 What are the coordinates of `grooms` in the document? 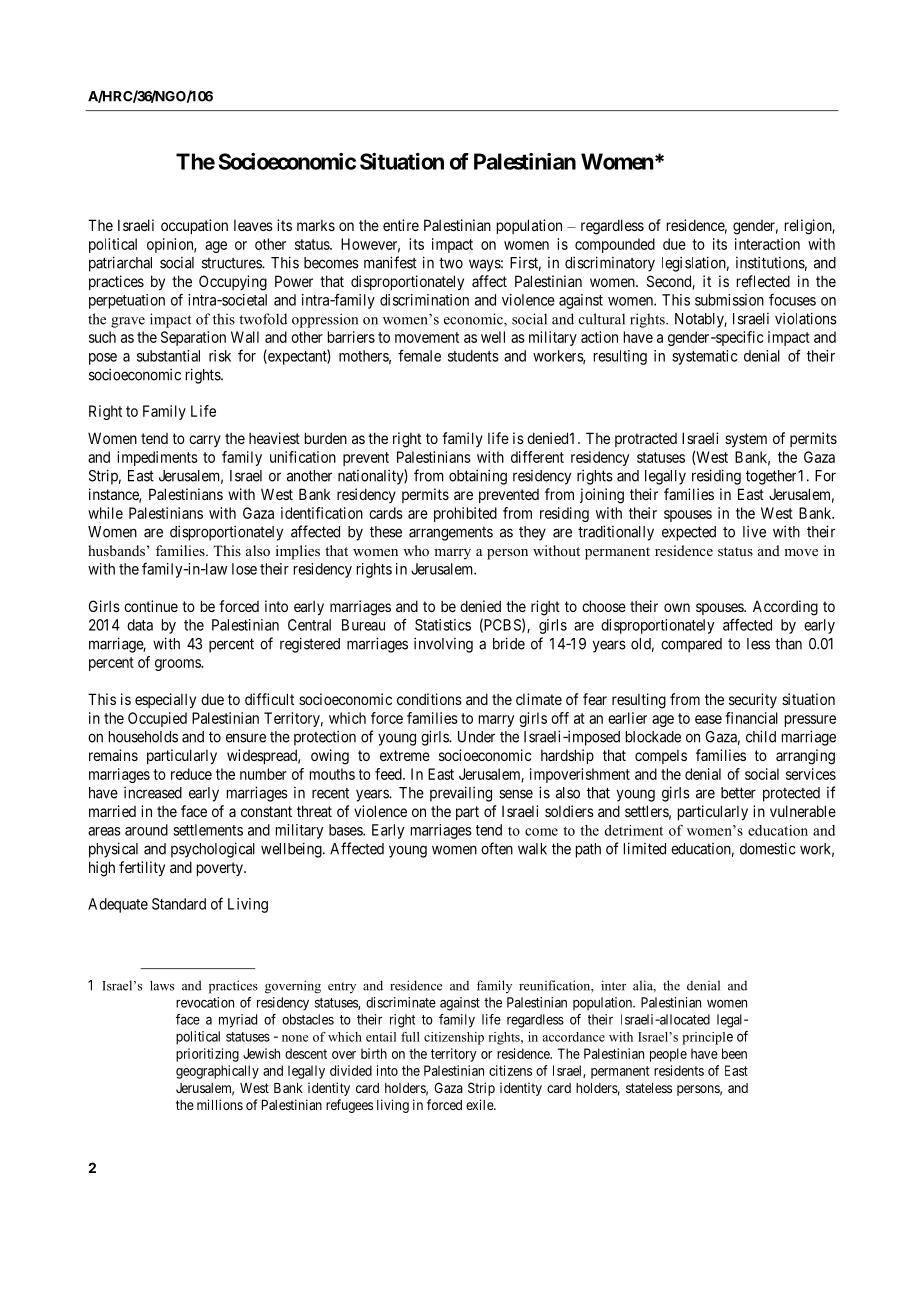 It's located at (178, 665).
